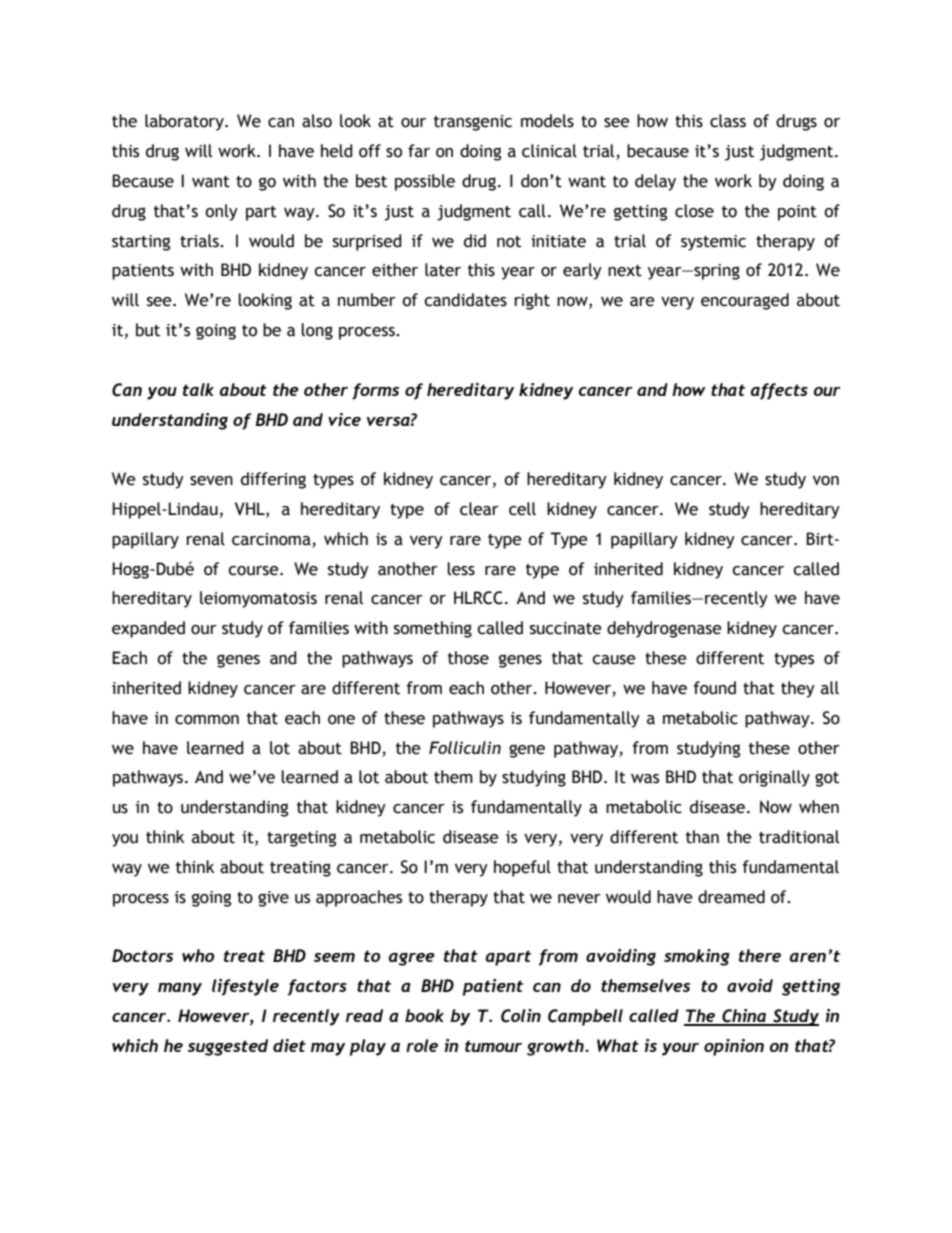 The image size is (952, 1233). Describe the element at coordinates (185, 122) in the document. I see `laboratory` at that location.
